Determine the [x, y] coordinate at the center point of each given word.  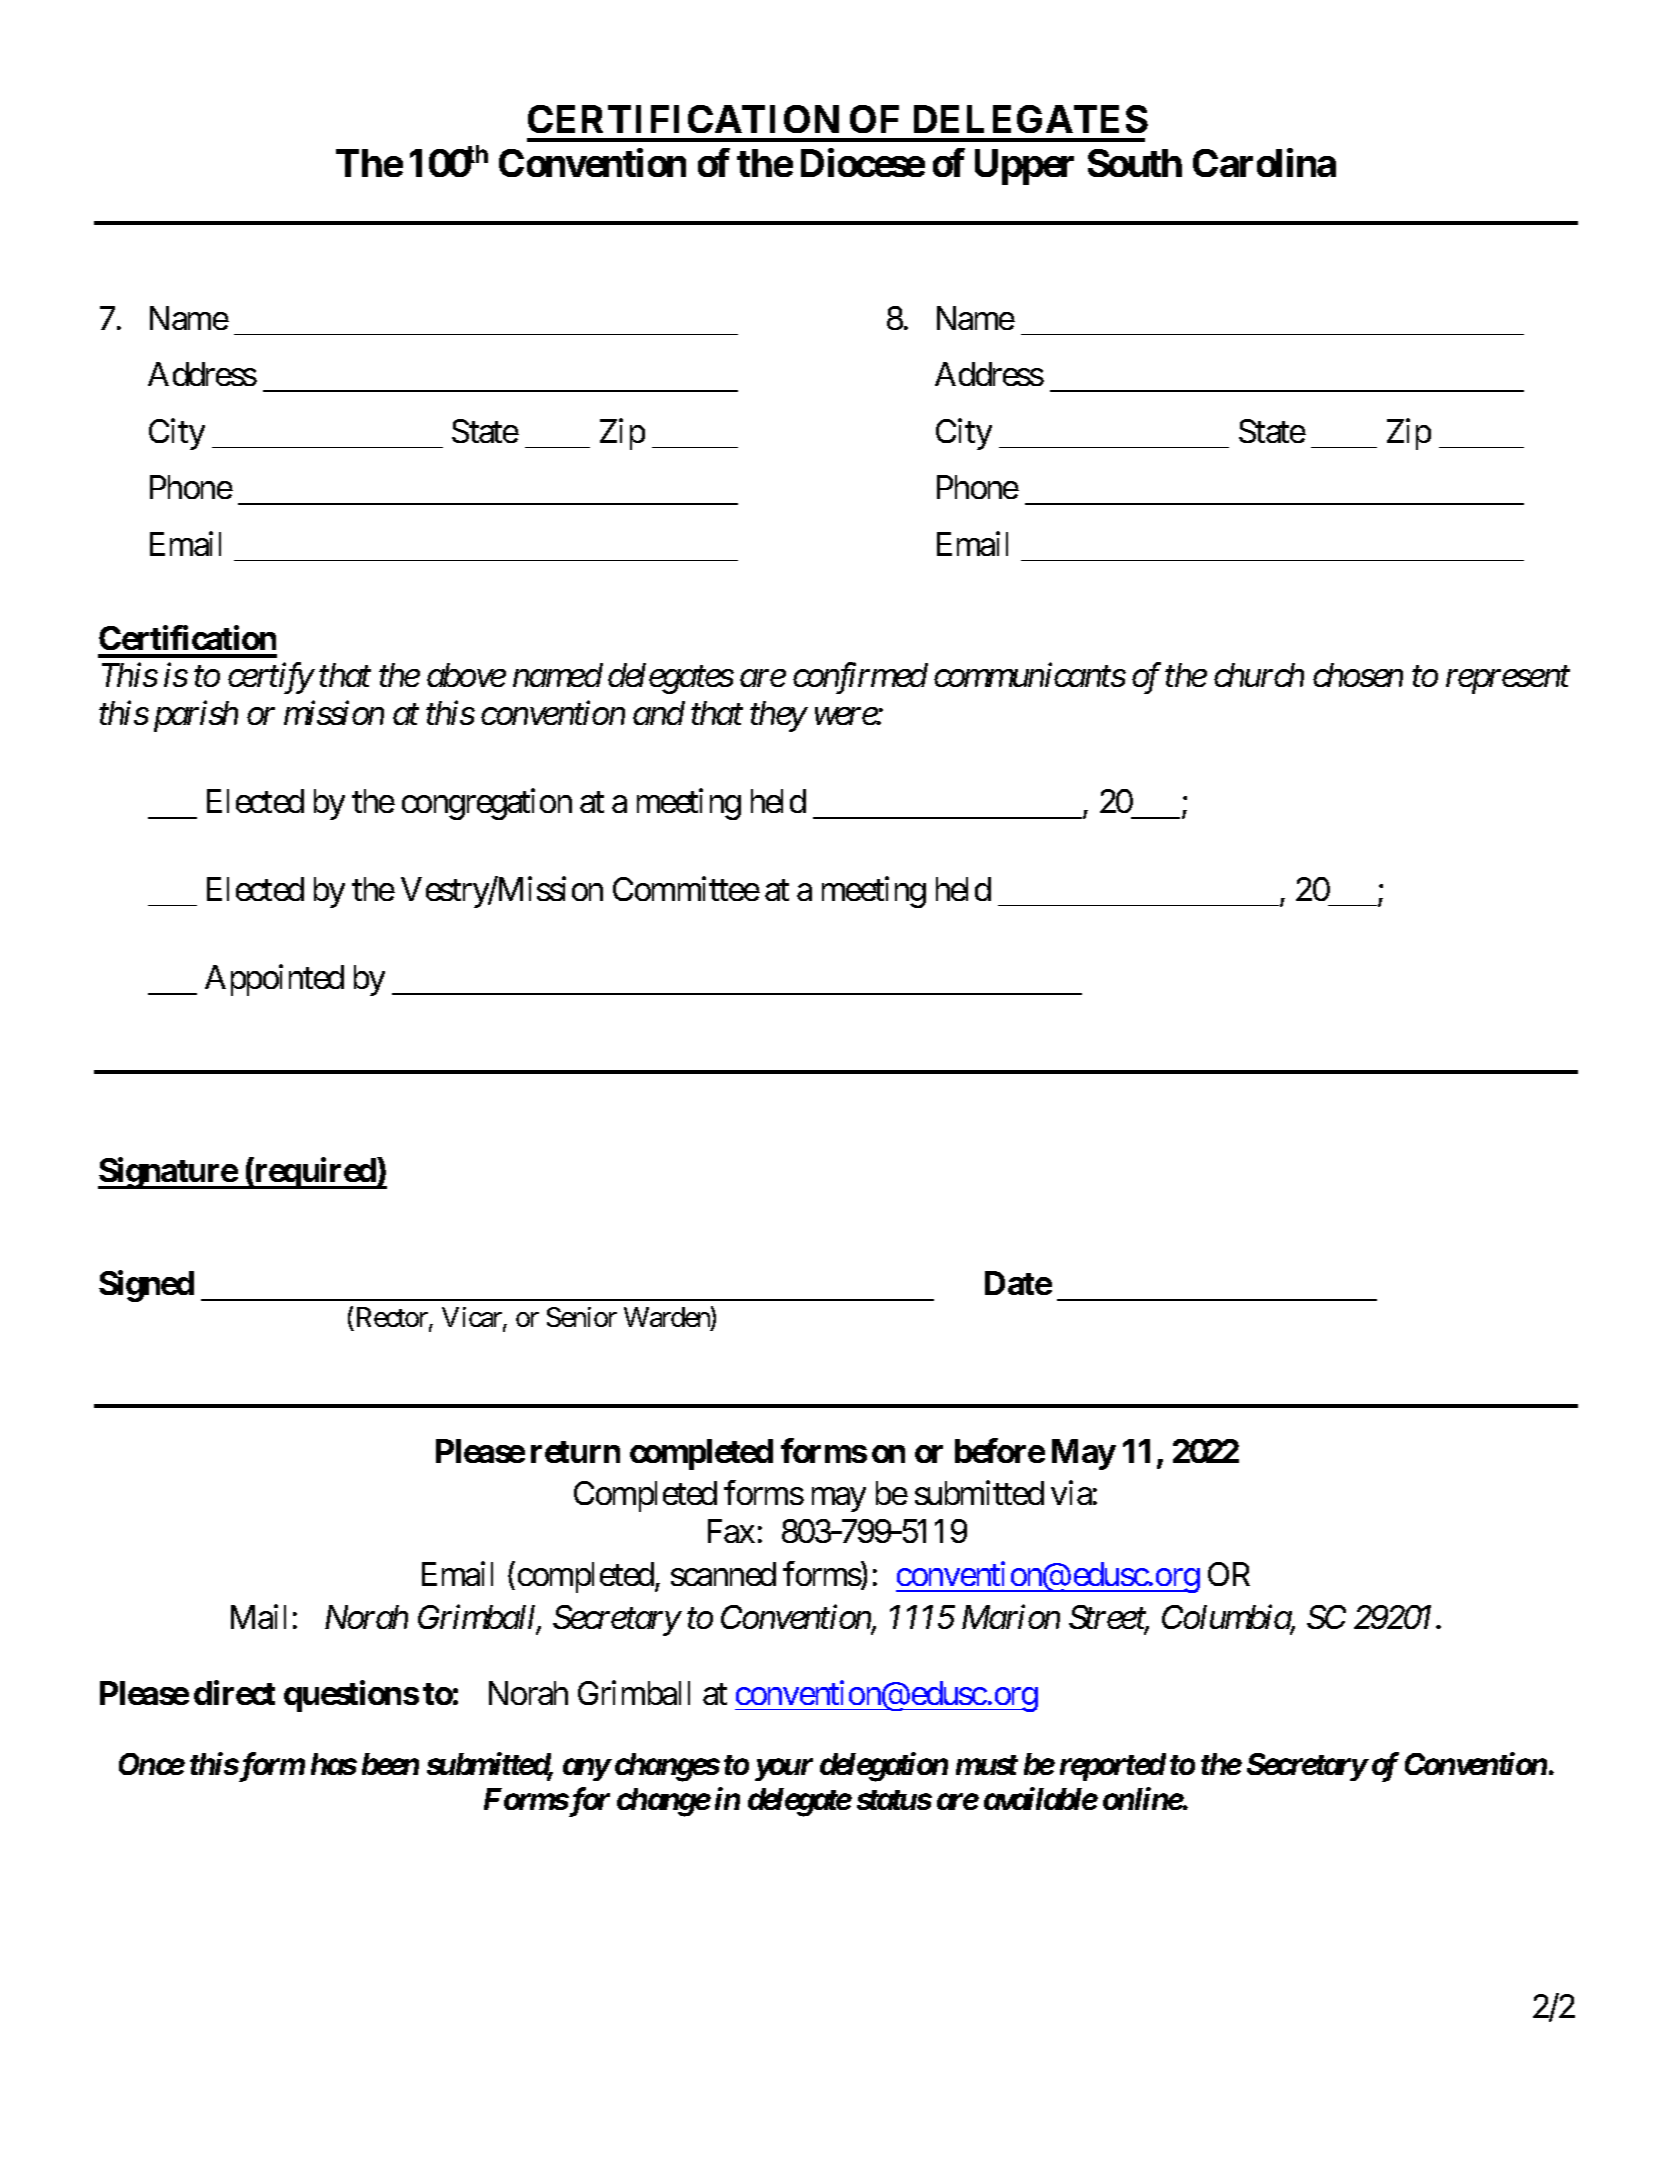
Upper [1024, 167]
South [1135, 163]
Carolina [1264, 163]
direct [234, 1692]
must [987, 1765]
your [784, 1770]
